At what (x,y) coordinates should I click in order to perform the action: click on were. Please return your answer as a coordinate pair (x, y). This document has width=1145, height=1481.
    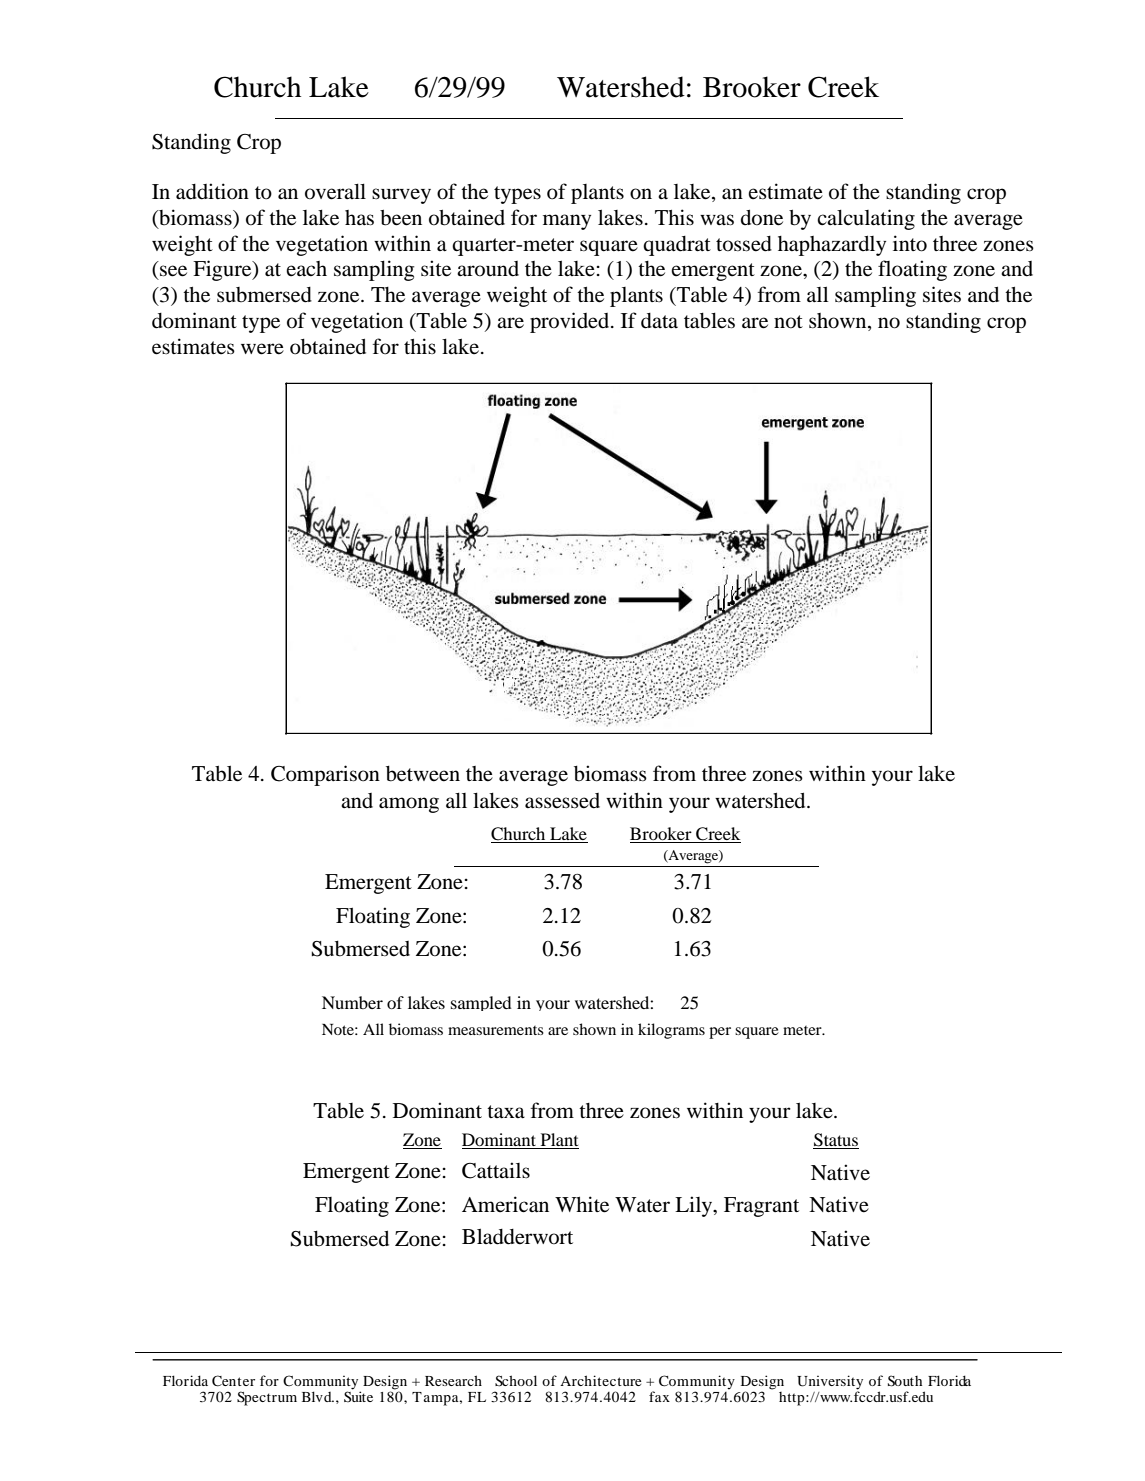
    Looking at the image, I should click on (262, 349).
